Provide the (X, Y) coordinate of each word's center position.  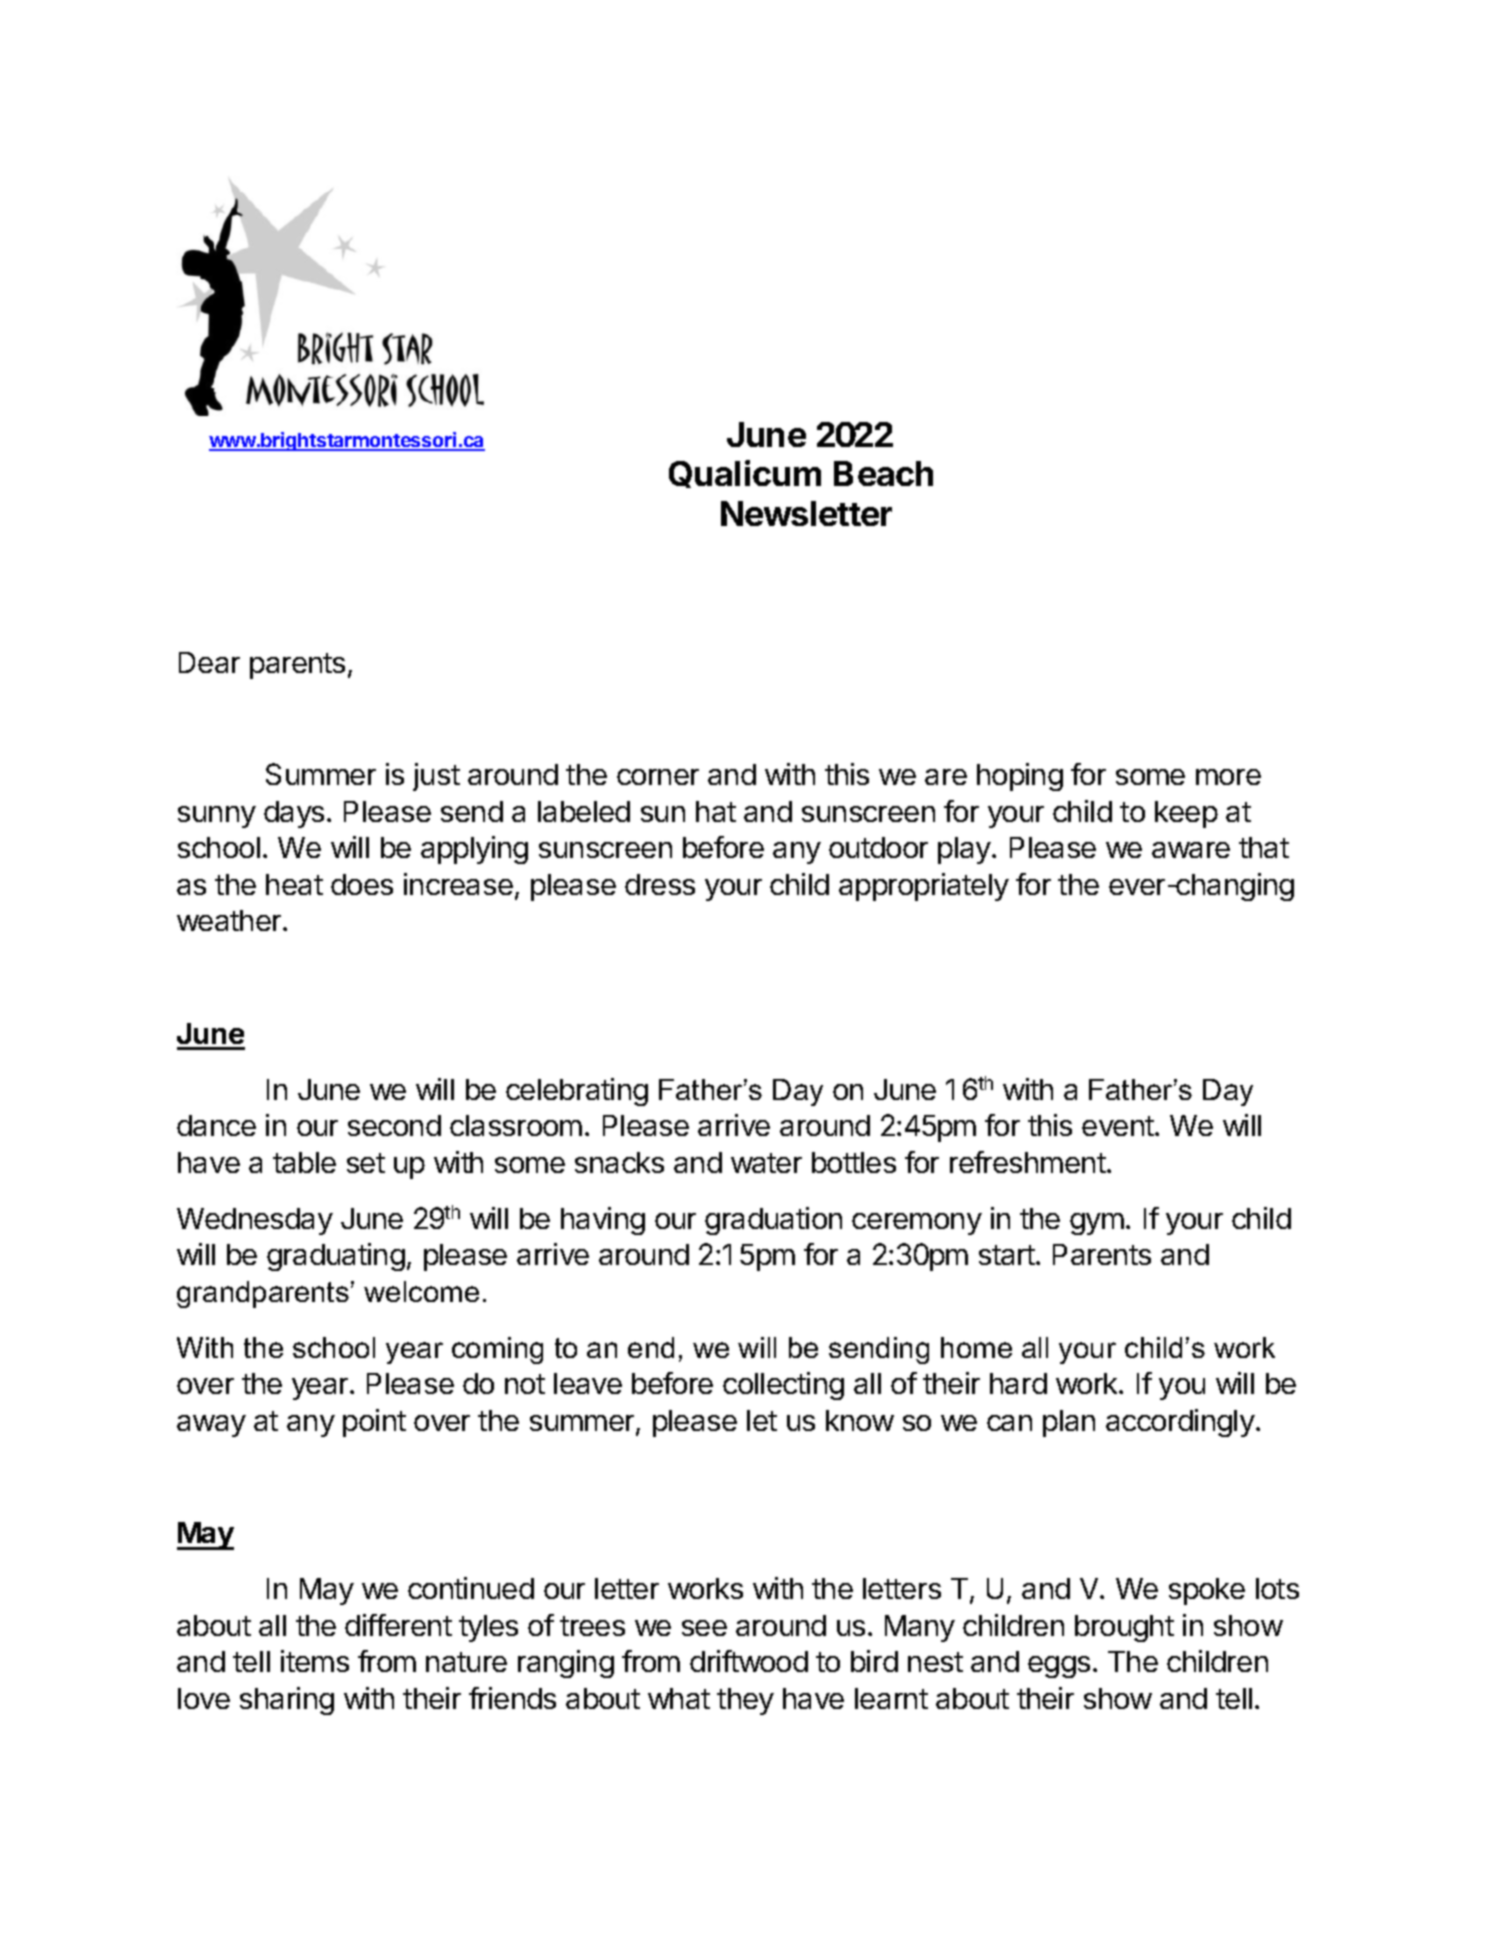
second (394, 1125)
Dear (209, 662)
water (766, 1163)
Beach (883, 473)
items (315, 1661)
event (1118, 1126)
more (1228, 777)
